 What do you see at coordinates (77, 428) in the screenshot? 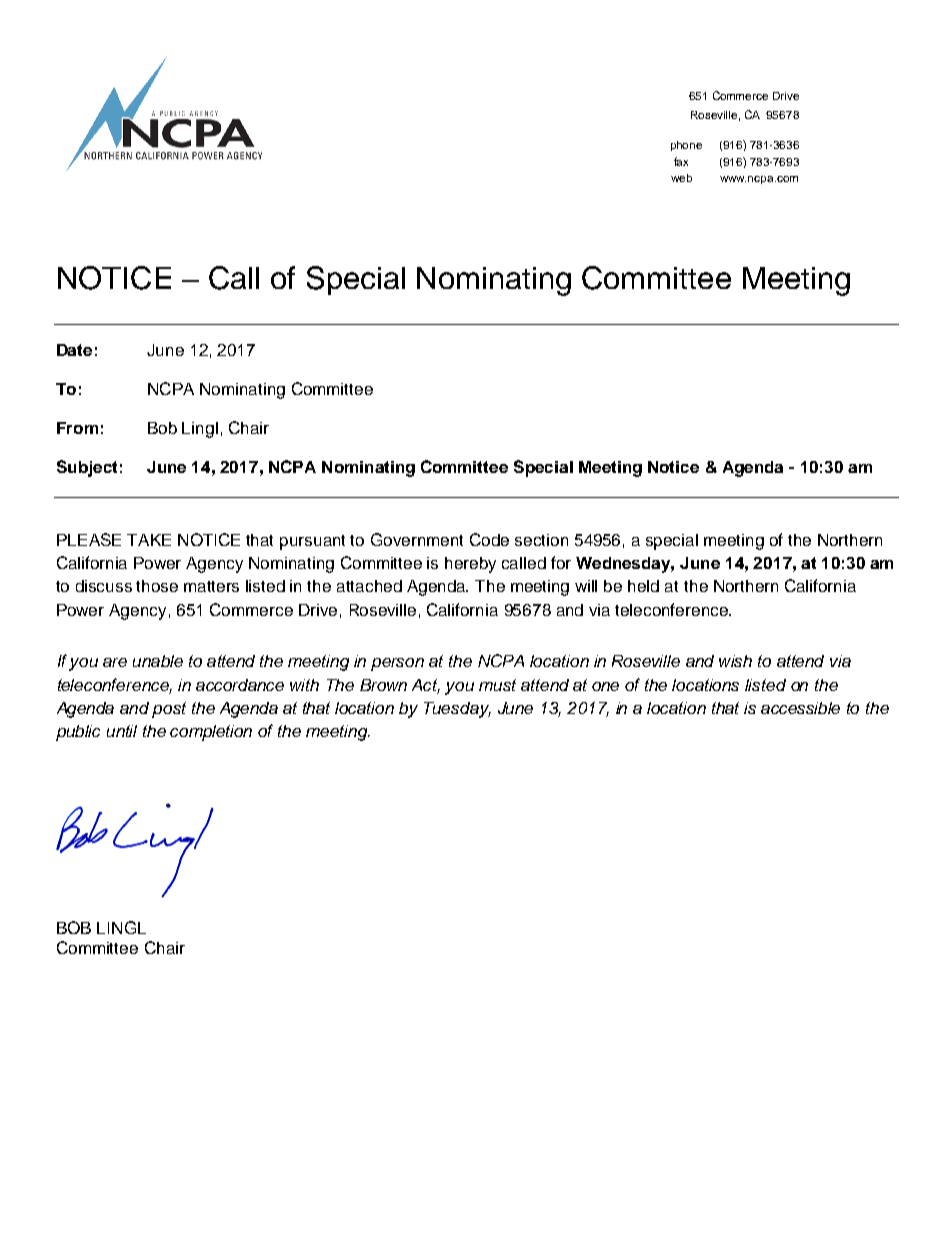
I see `From` at bounding box center [77, 428].
